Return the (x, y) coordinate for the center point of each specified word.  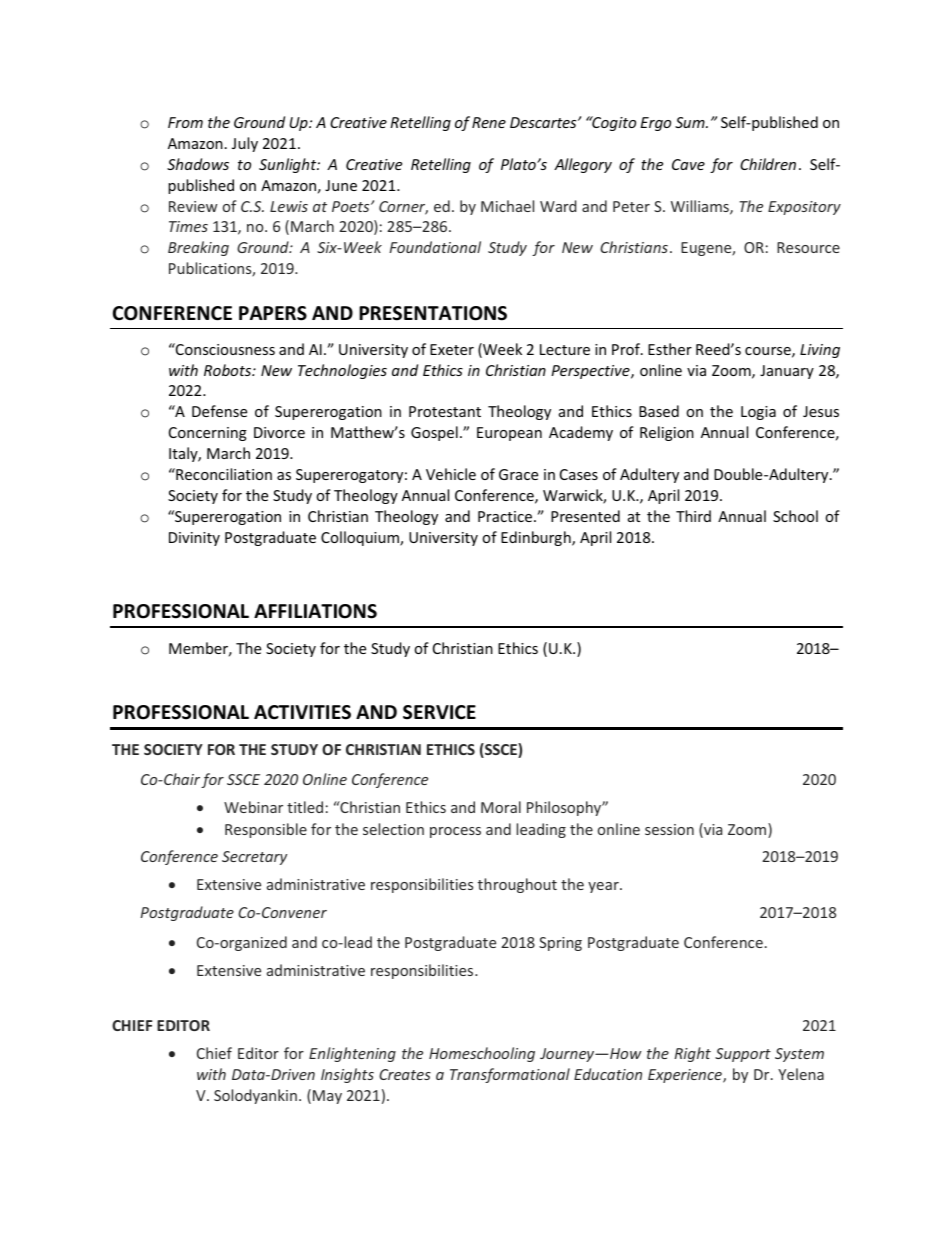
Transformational (510, 1075)
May (327, 1097)
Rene (489, 122)
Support (743, 1055)
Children (768, 164)
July (245, 144)
